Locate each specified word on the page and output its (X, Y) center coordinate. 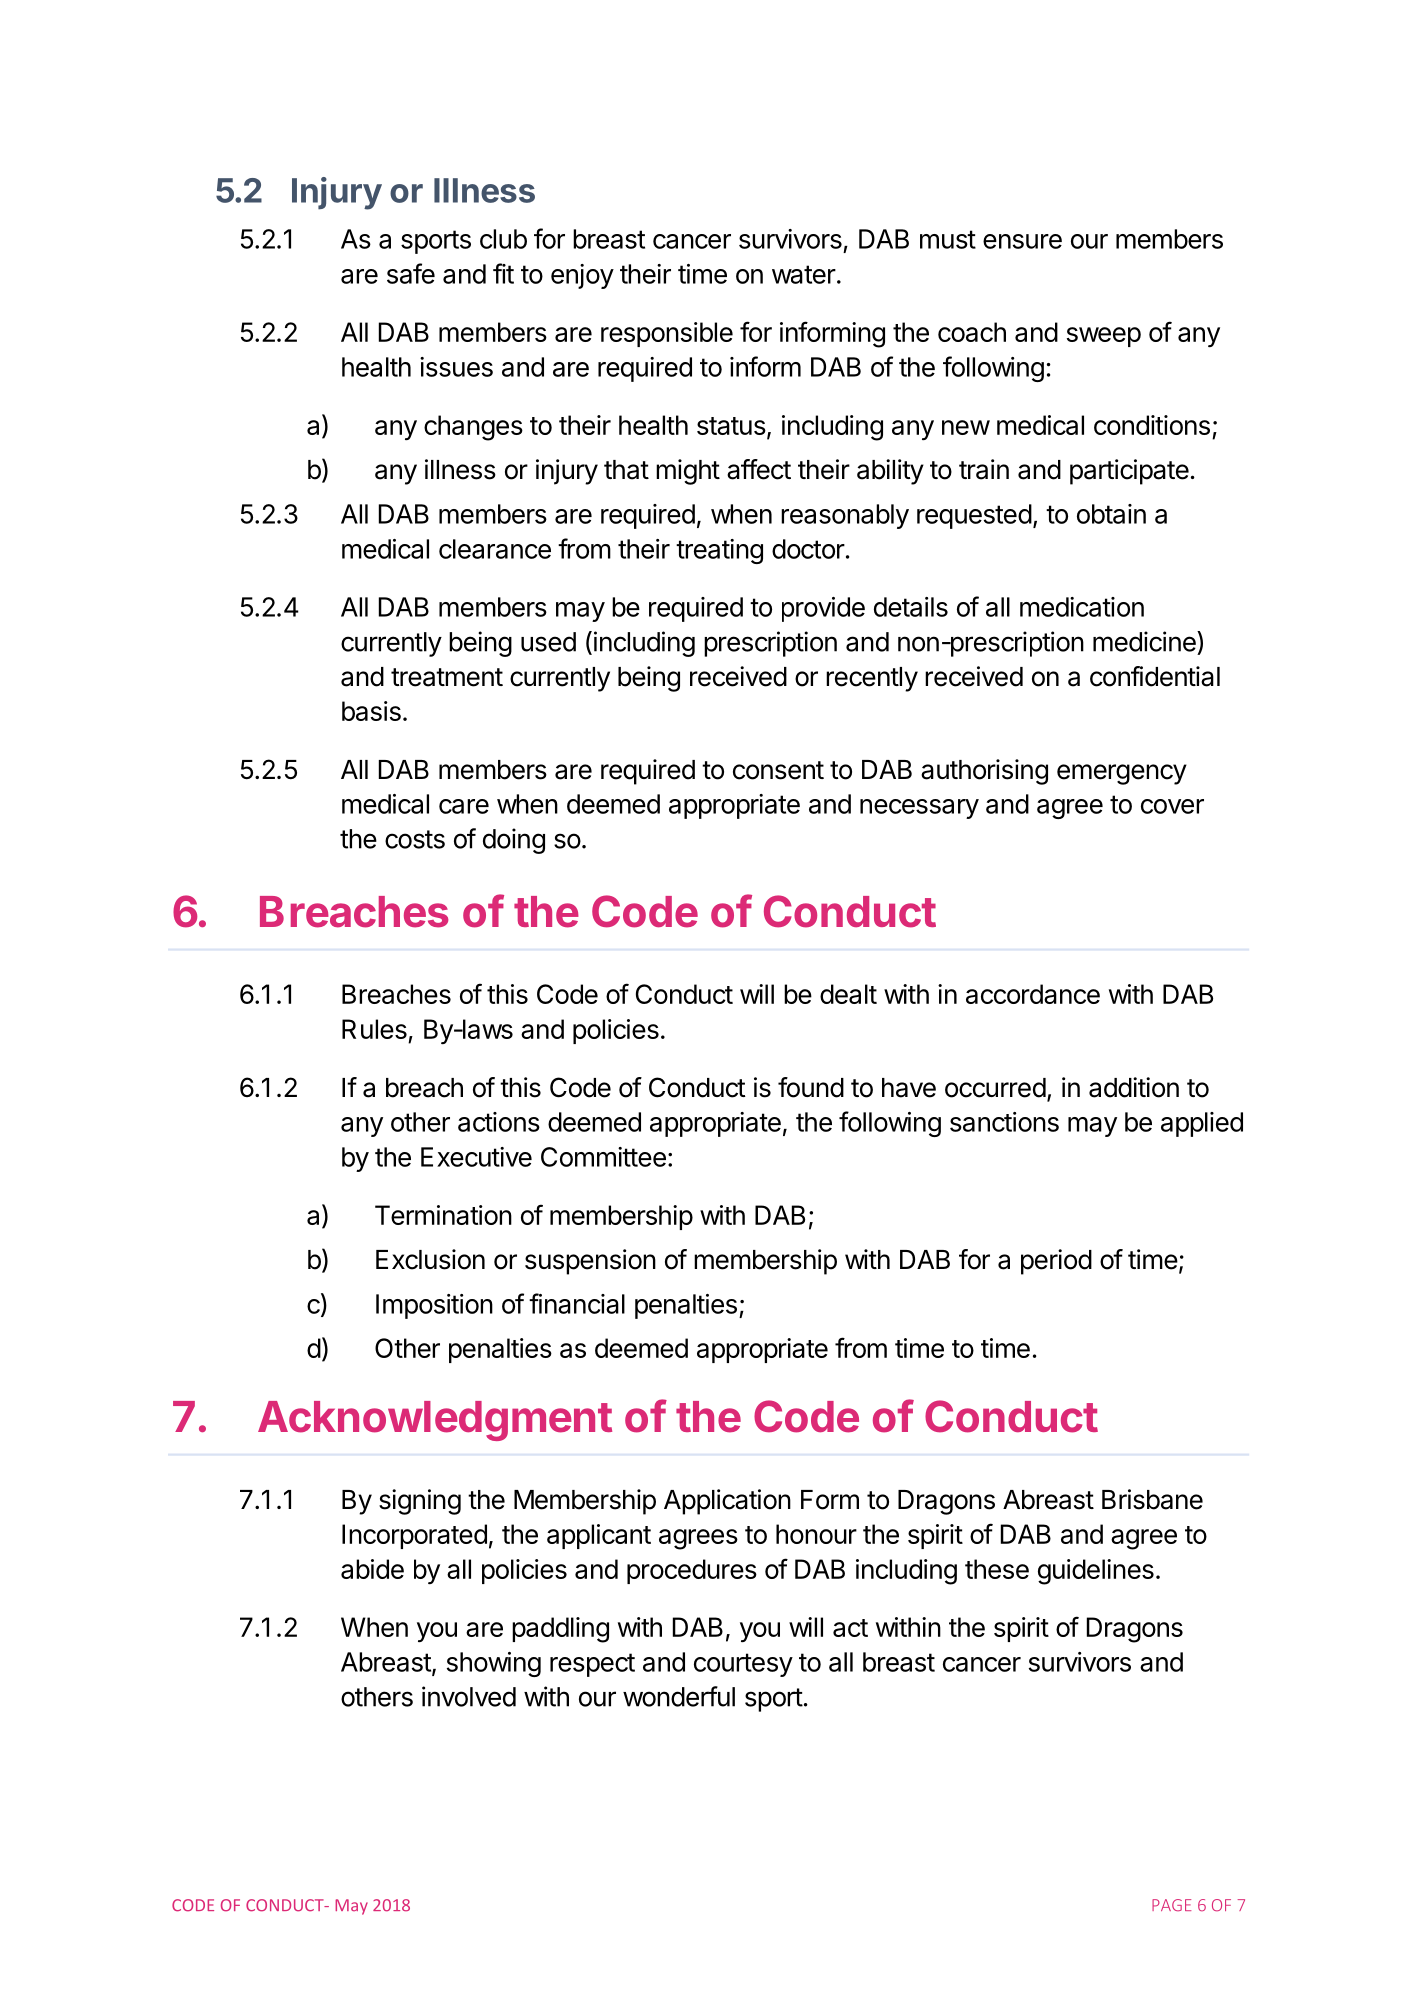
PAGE (1171, 1905)
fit (503, 273)
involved (469, 1696)
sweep (1104, 337)
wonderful (679, 1696)
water (804, 274)
